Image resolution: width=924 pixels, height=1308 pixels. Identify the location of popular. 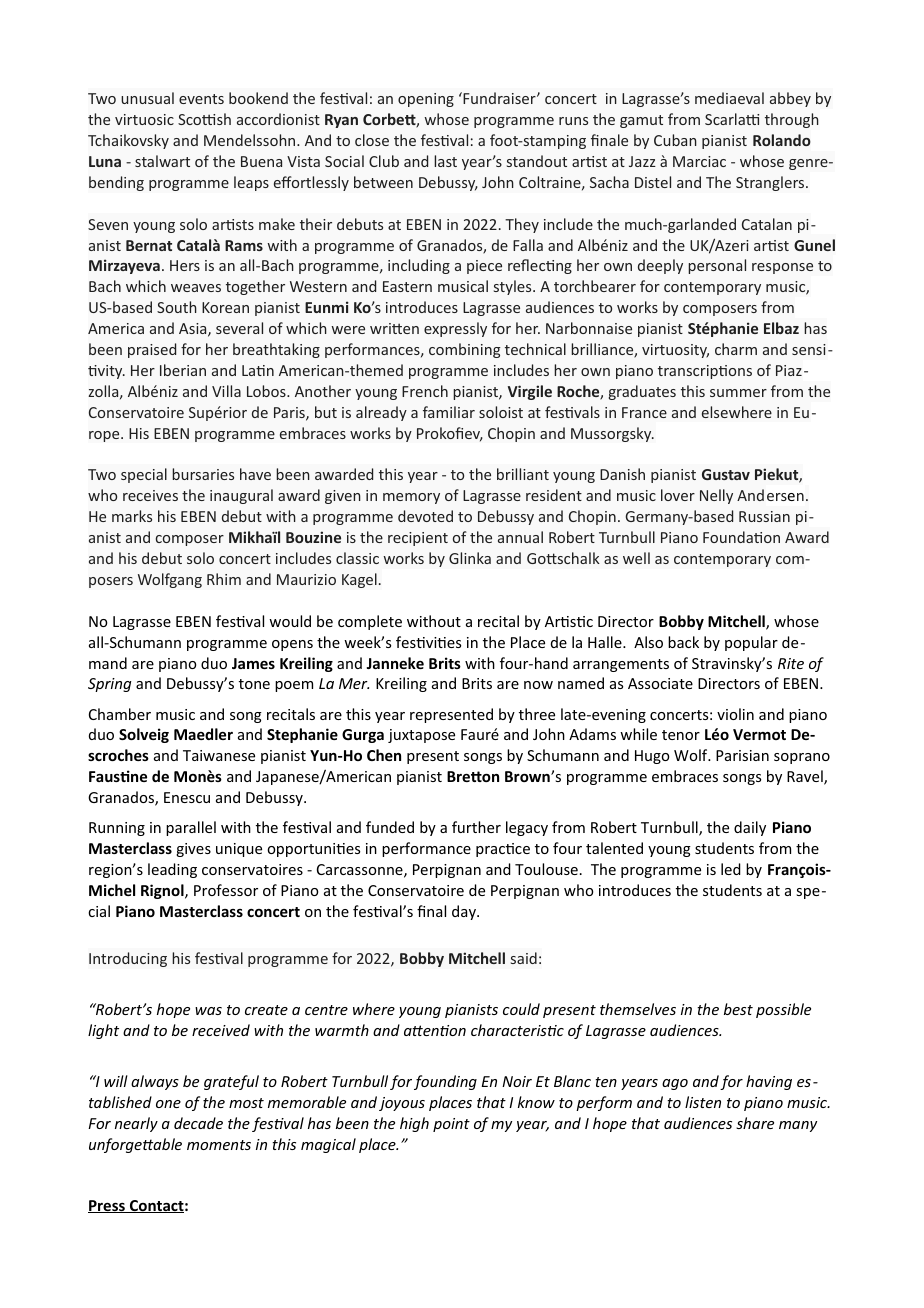
(751, 643).
